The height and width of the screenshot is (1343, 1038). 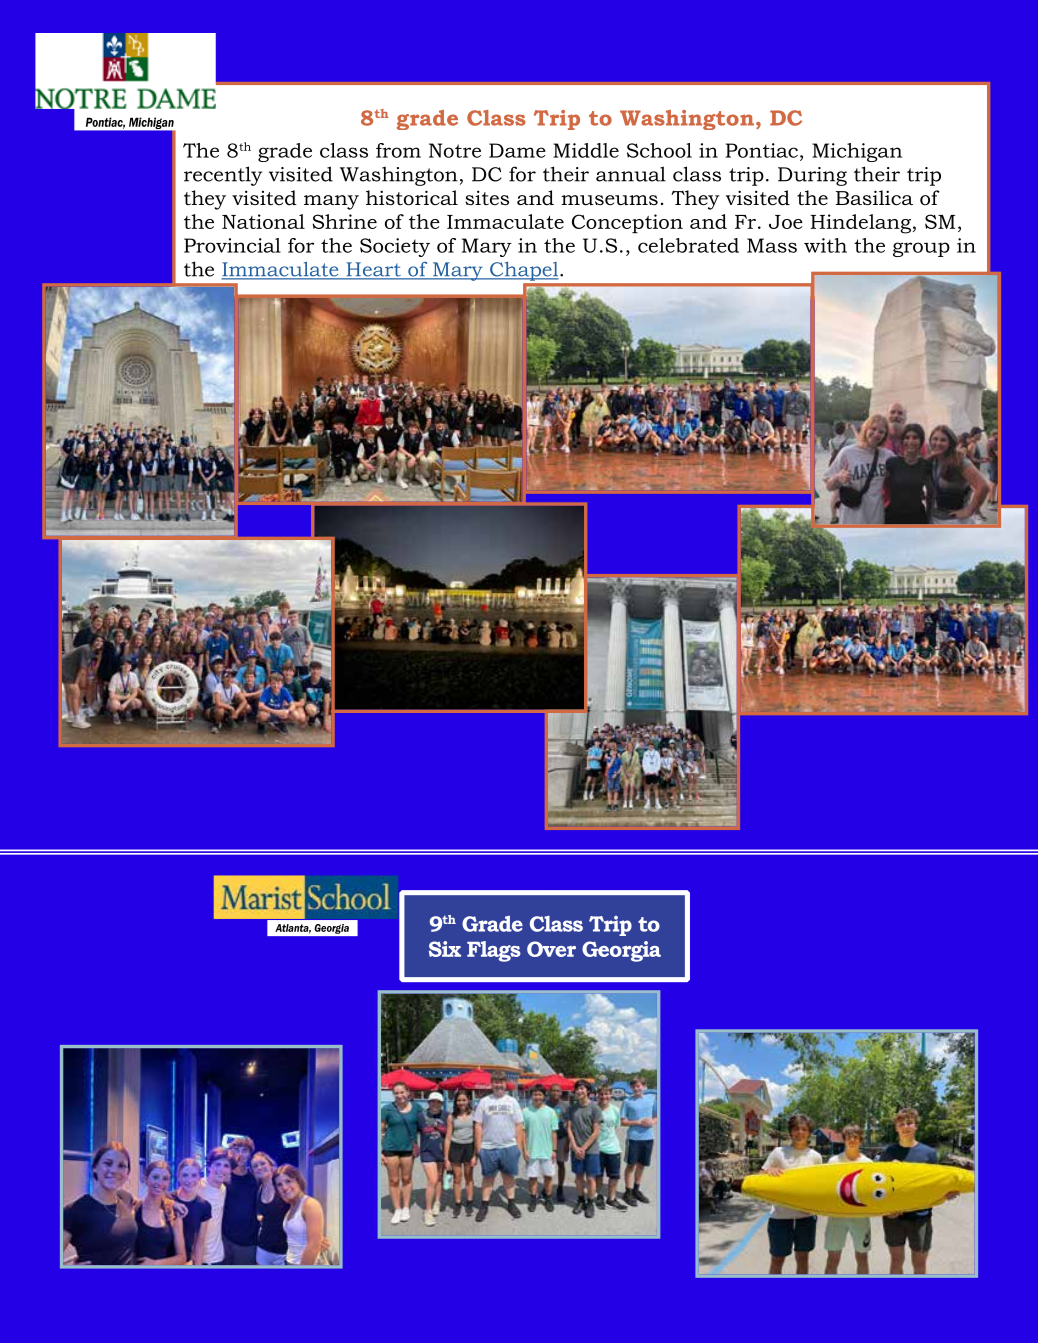 What do you see at coordinates (772, 245) in the screenshot?
I see `Mass` at bounding box center [772, 245].
